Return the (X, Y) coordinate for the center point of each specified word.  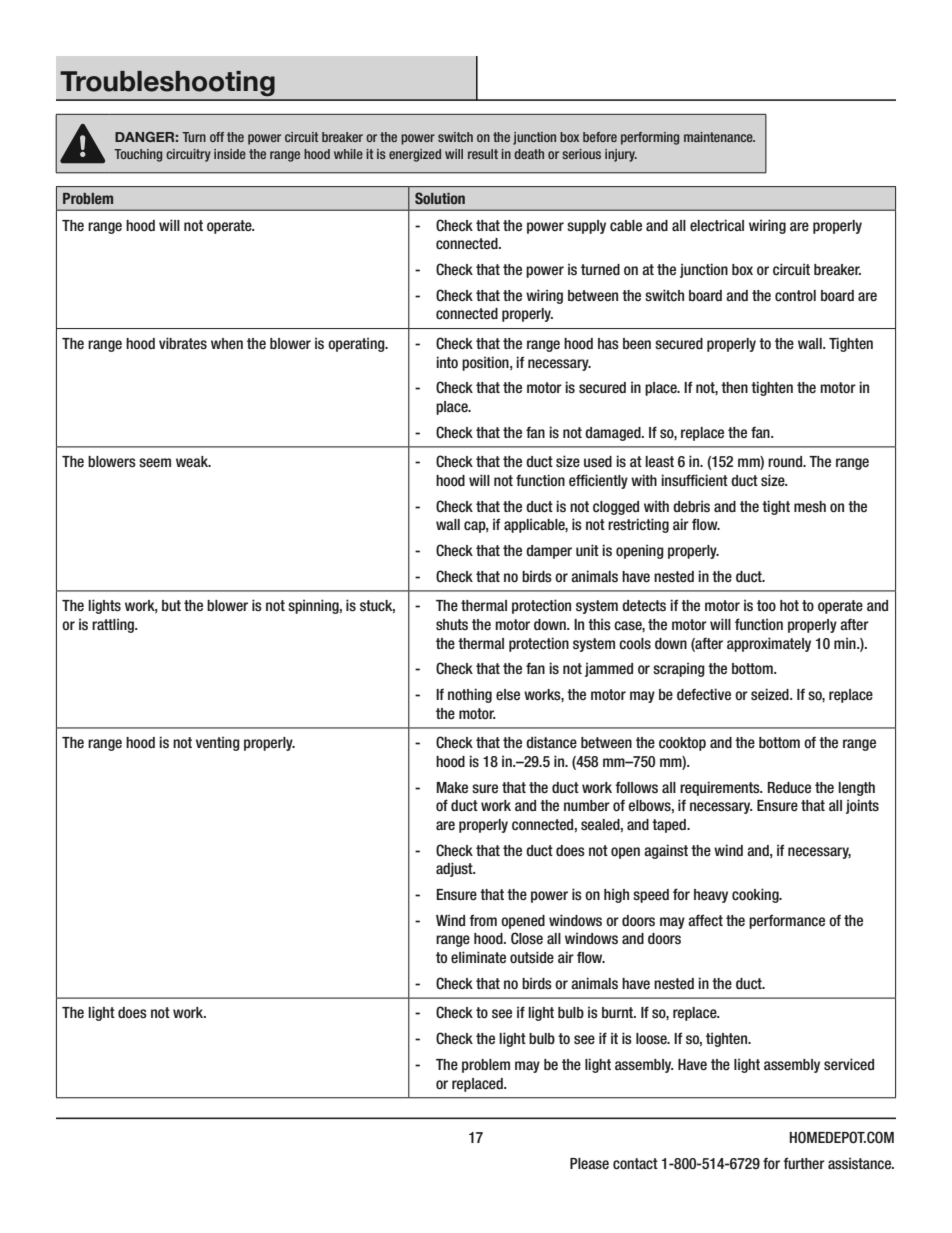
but (171, 606)
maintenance (719, 137)
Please (589, 1164)
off (217, 137)
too (766, 605)
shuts (452, 625)
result (483, 154)
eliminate (478, 957)
